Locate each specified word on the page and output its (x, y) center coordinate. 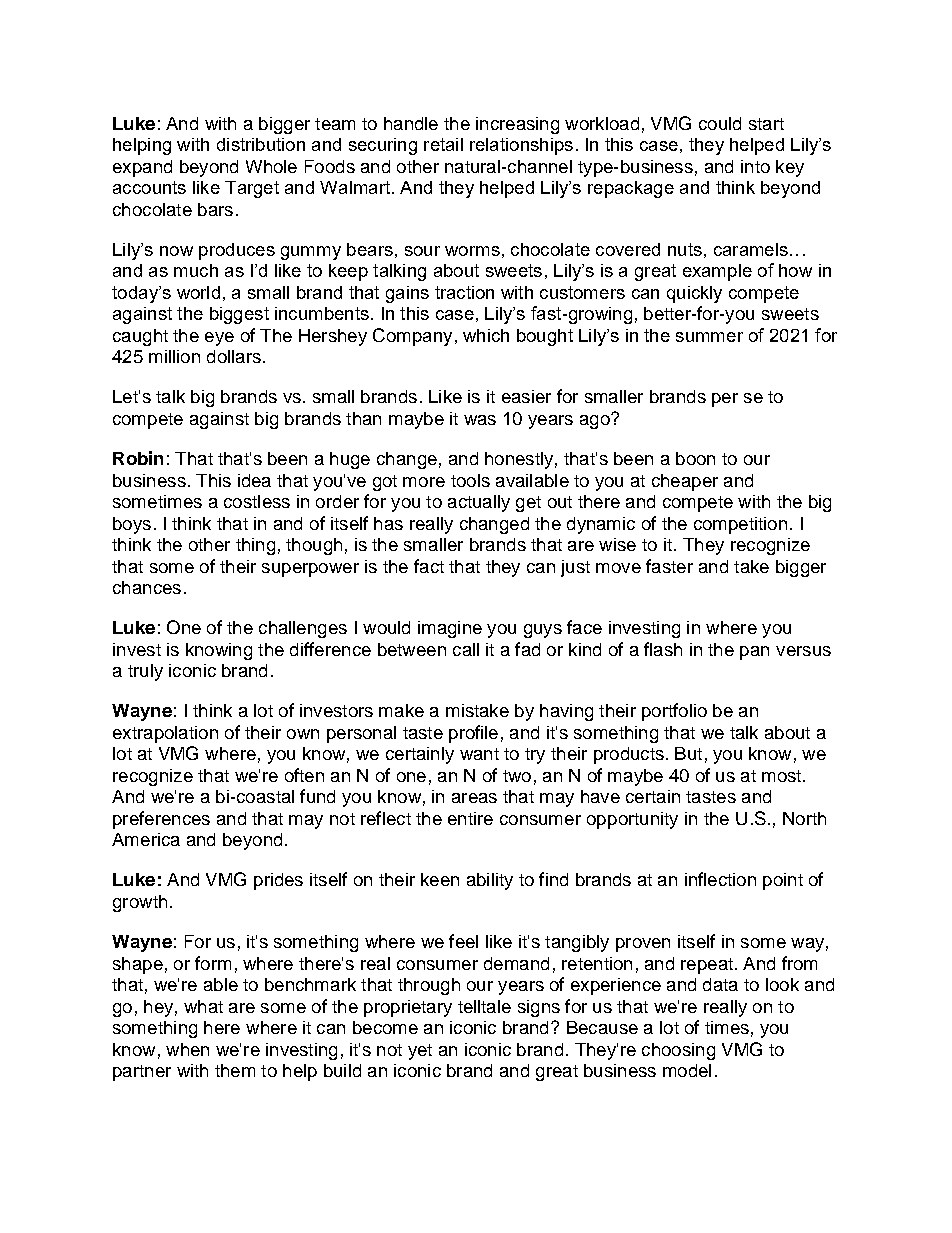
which (486, 335)
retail (443, 144)
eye (219, 339)
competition (740, 525)
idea (254, 480)
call (466, 649)
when (187, 1049)
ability (490, 881)
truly (145, 672)
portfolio (674, 712)
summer (709, 337)
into (755, 166)
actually (479, 503)
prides (278, 881)
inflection (720, 879)
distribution (261, 144)
